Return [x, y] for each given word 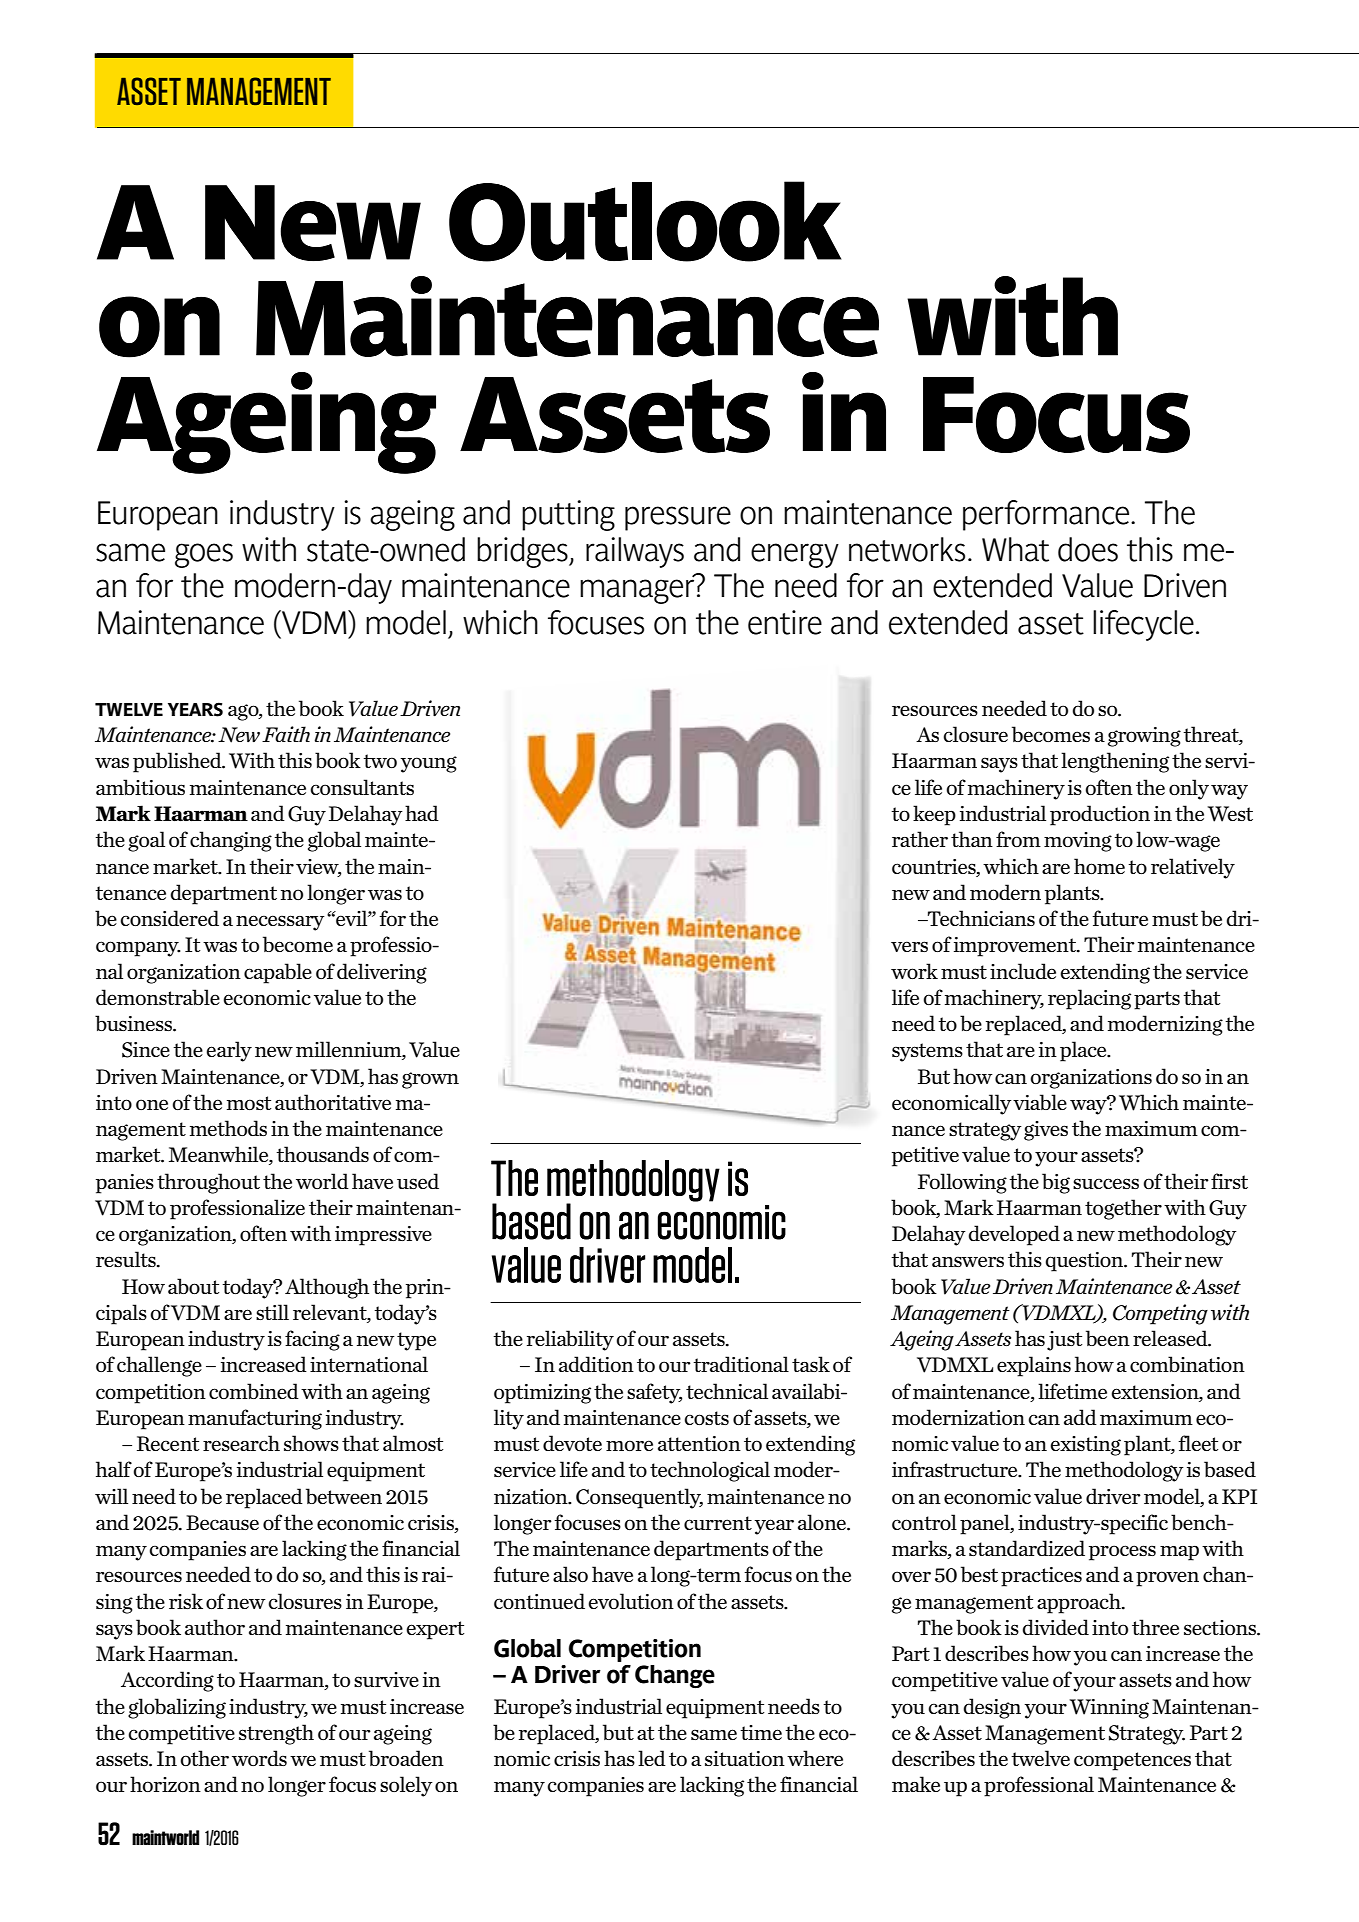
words [259, 1758]
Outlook [645, 221]
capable [278, 973]
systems [927, 1052]
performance [1047, 515]
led [652, 1758]
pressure [678, 518]
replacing [1089, 999]
